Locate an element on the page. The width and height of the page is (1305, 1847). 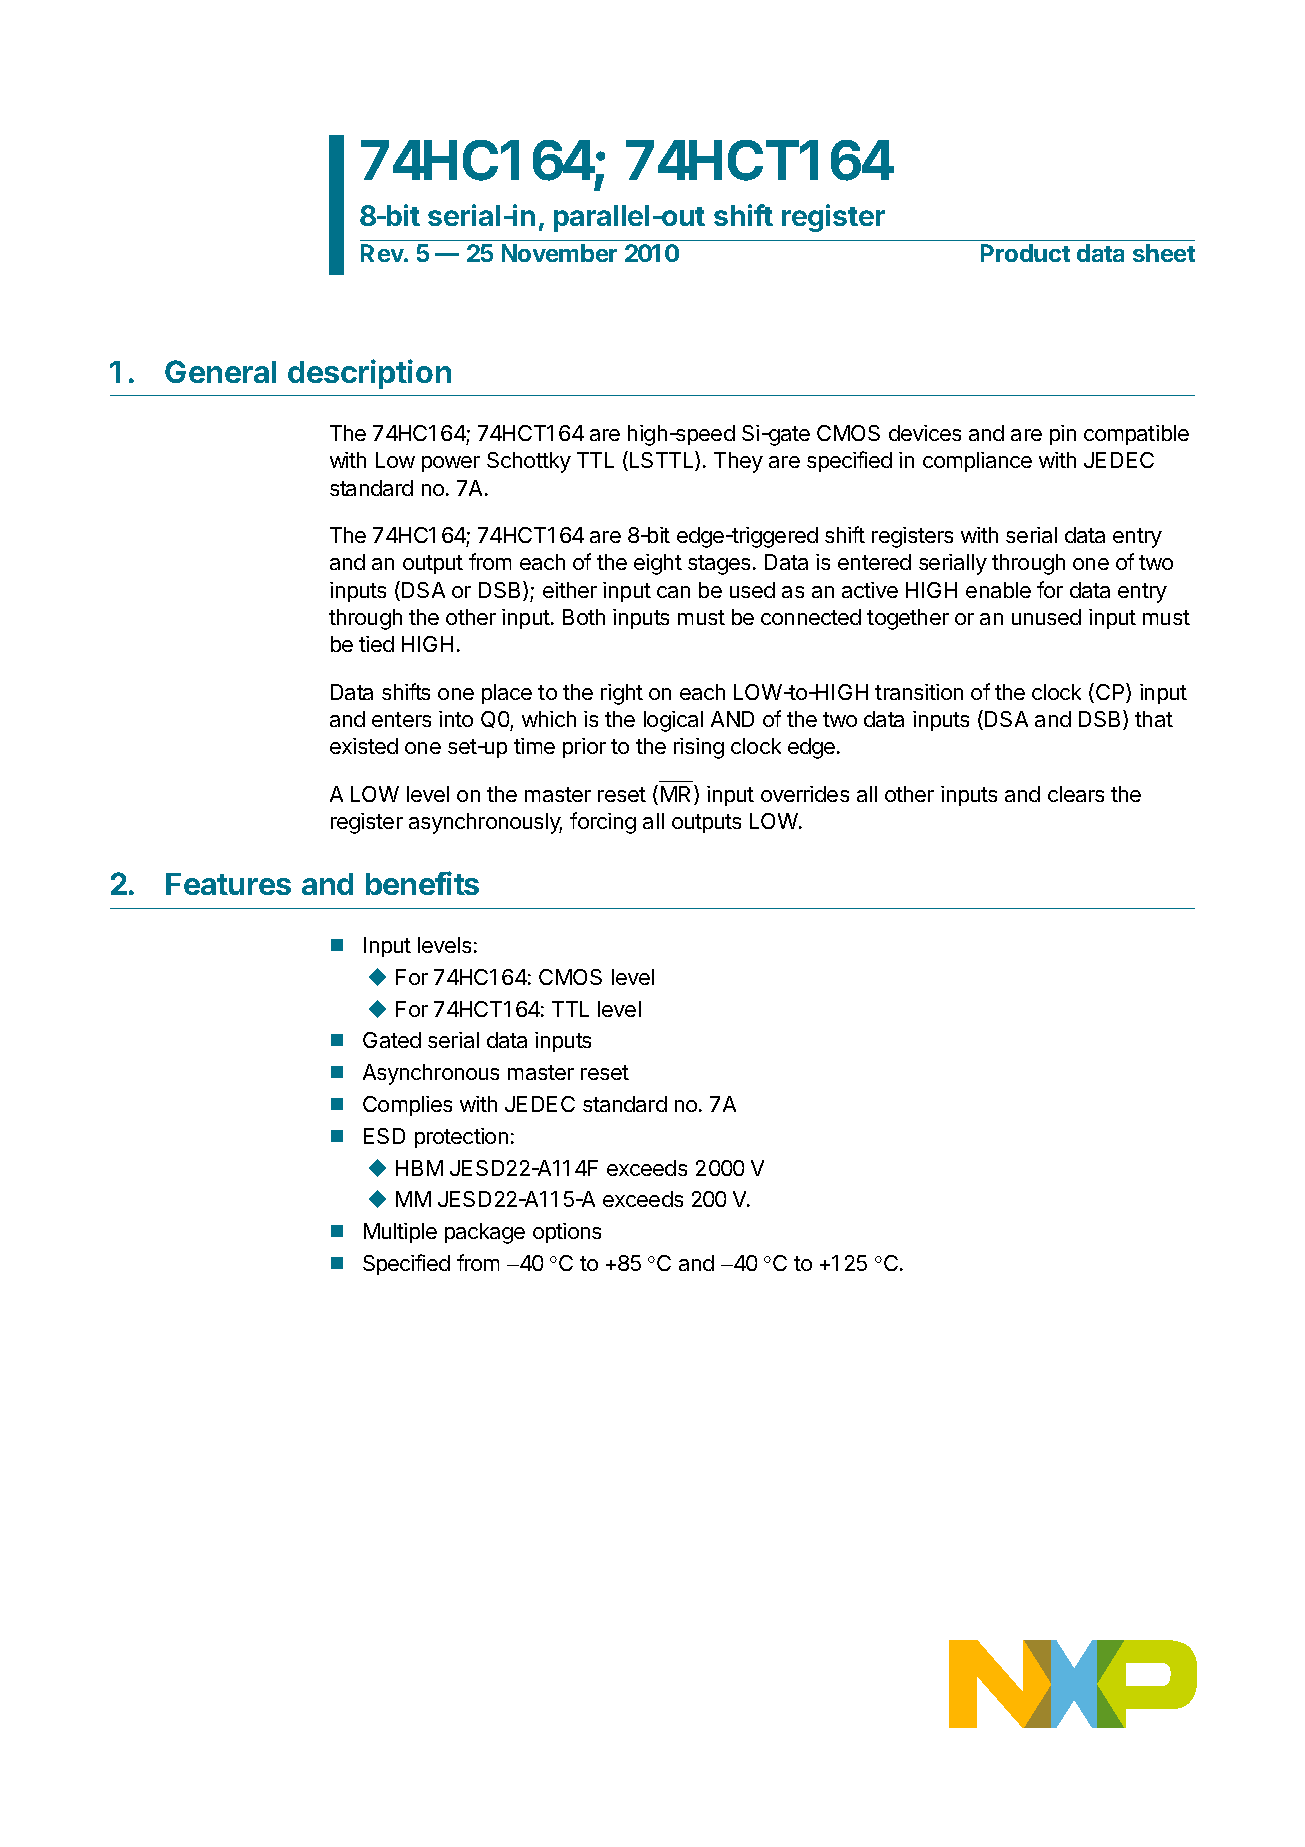
tied is located at coordinates (376, 644).
